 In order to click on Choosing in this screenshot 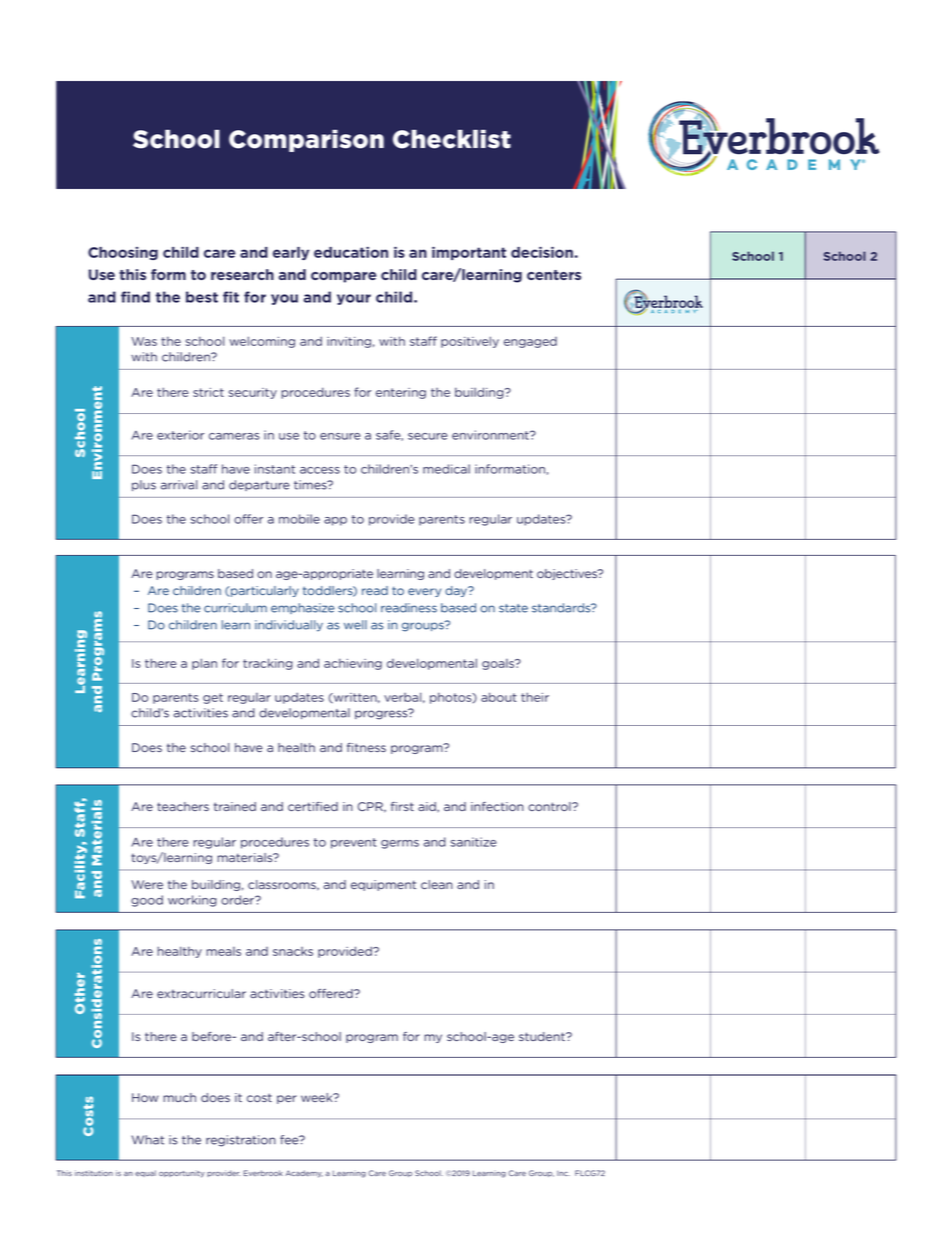, I will do `click(123, 253)`.
